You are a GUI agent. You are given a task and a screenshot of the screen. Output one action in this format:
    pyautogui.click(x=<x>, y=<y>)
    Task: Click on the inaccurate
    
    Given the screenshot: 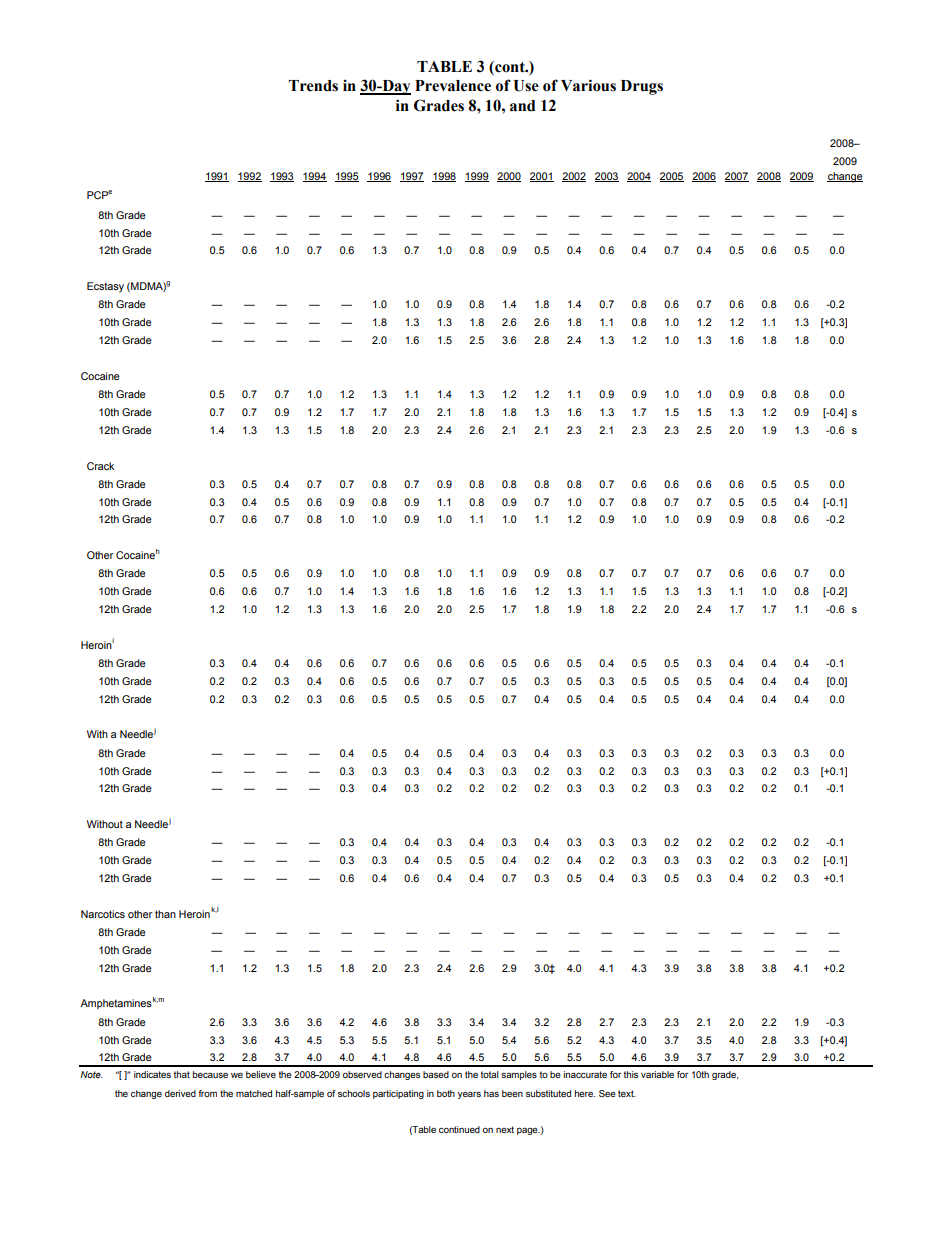 What is the action you would take?
    pyautogui.click(x=585, y=1074)
